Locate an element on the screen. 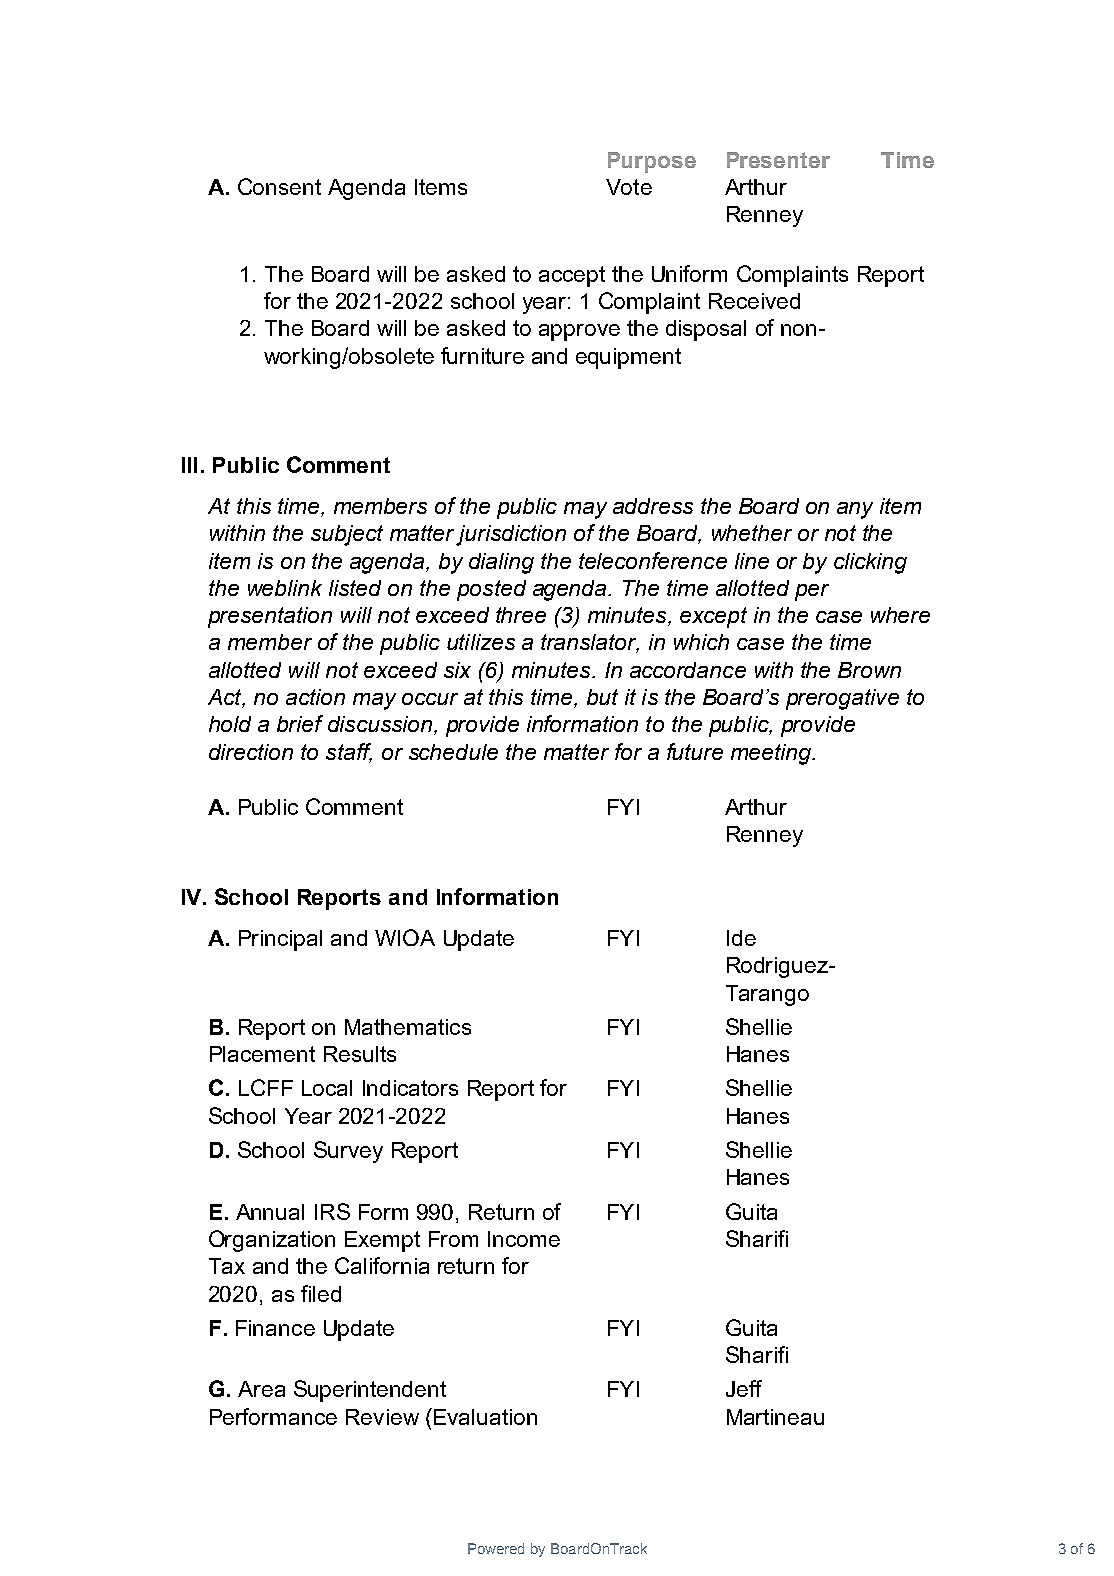 Image resolution: width=1114 pixels, height=1576 pixels. subject is located at coordinates (347, 535).
